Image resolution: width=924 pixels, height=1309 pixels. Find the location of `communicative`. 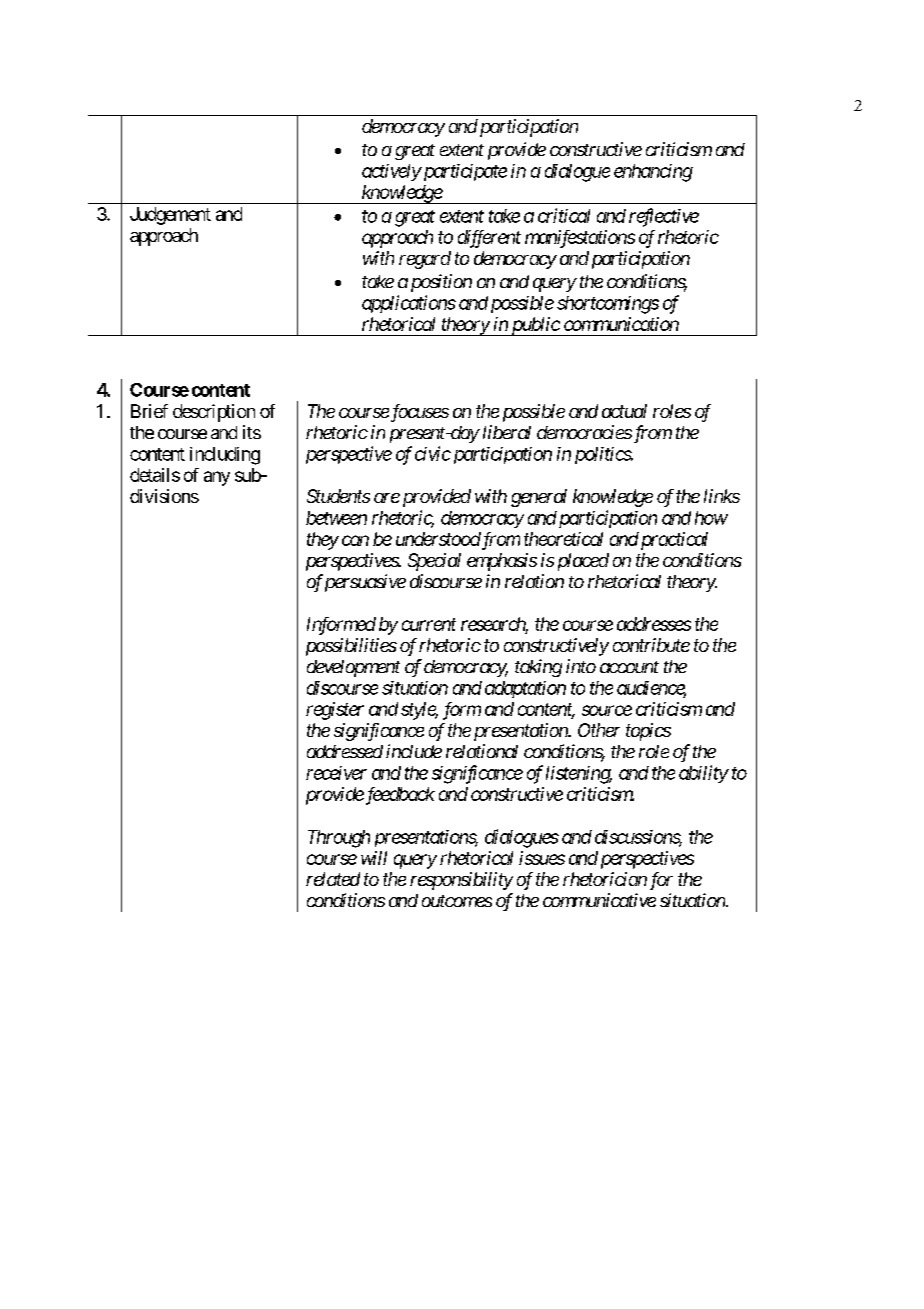

communicative is located at coordinates (599, 900).
